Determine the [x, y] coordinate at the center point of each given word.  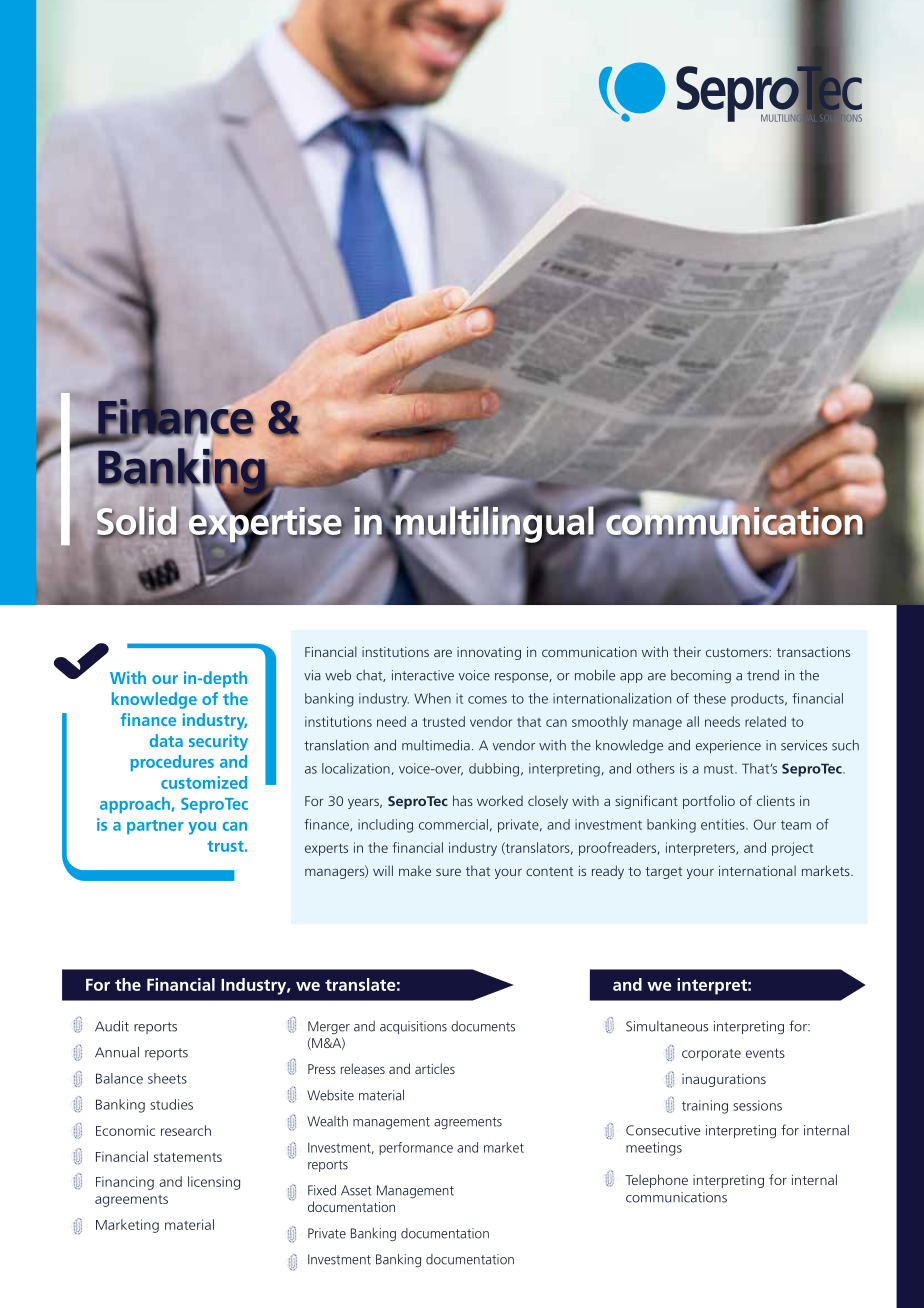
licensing [214, 1183]
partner [155, 827]
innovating [489, 653]
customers [738, 652]
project [792, 849]
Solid [137, 521]
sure [448, 872]
